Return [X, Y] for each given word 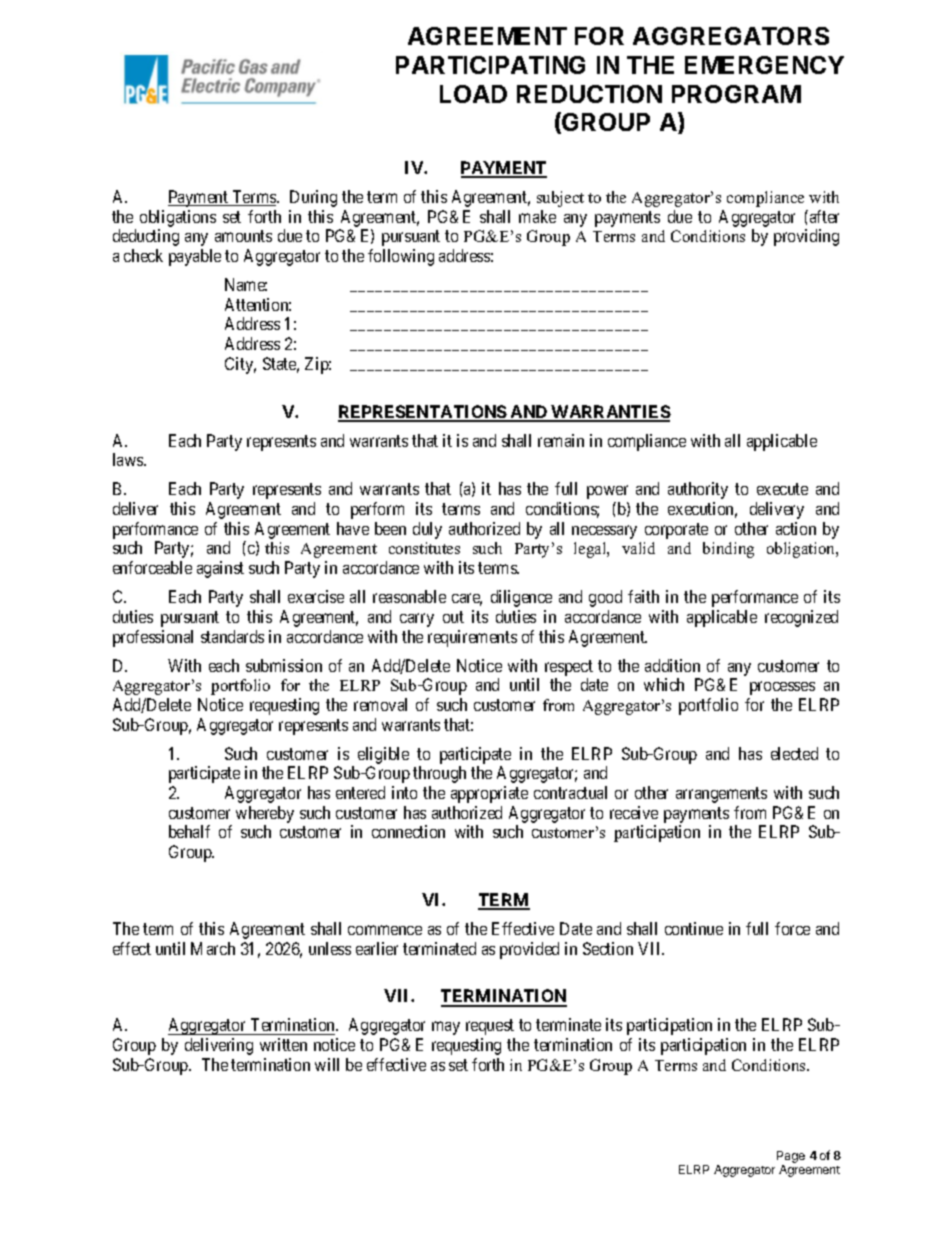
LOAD [473, 94]
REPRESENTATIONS [423, 413]
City [240, 365]
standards [232, 636]
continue [694, 928]
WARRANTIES [610, 413]
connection [408, 831]
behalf [189, 831]
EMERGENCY [764, 65]
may [446, 1028]
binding [728, 550]
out [453, 617]
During [313, 198]
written [283, 1044]
